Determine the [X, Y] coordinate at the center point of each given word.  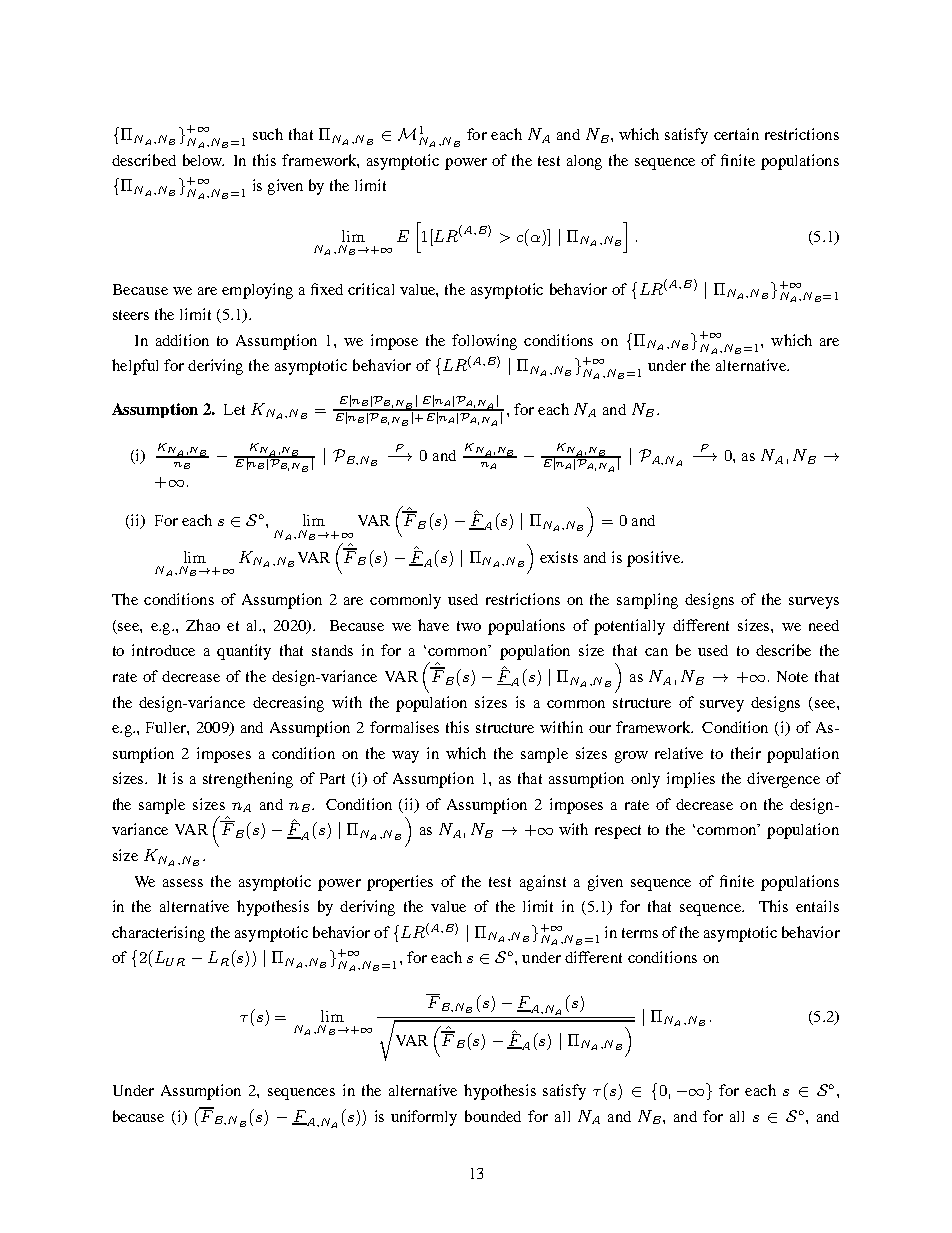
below [203, 160]
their [746, 753]
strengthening [248, 780]
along [584, 162]
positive [654, 559]
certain [736, 134]
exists [559, 557]
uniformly [424, 1118]
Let [234, 409]
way [405, 757]
